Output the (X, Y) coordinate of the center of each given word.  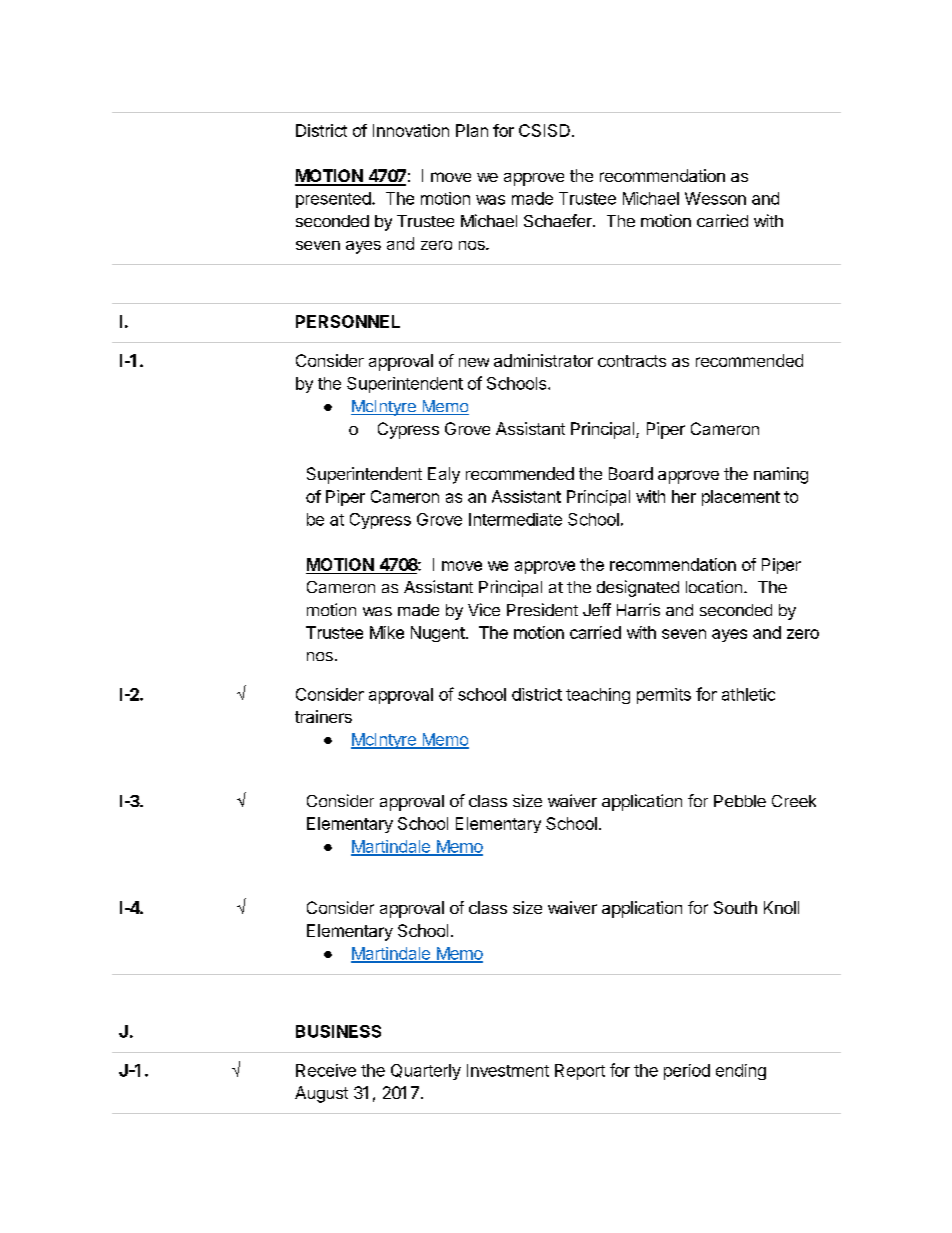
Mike (387, 632)
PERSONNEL (348, 321)
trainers (323, 716)
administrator (543, 360)
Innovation (411, 130)
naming (781, 475)
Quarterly (426, 1072)
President (542, 609)
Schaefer (559, 220)
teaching (598, 696)
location (714, 586)
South (735, 907)
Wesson (715, 198)
